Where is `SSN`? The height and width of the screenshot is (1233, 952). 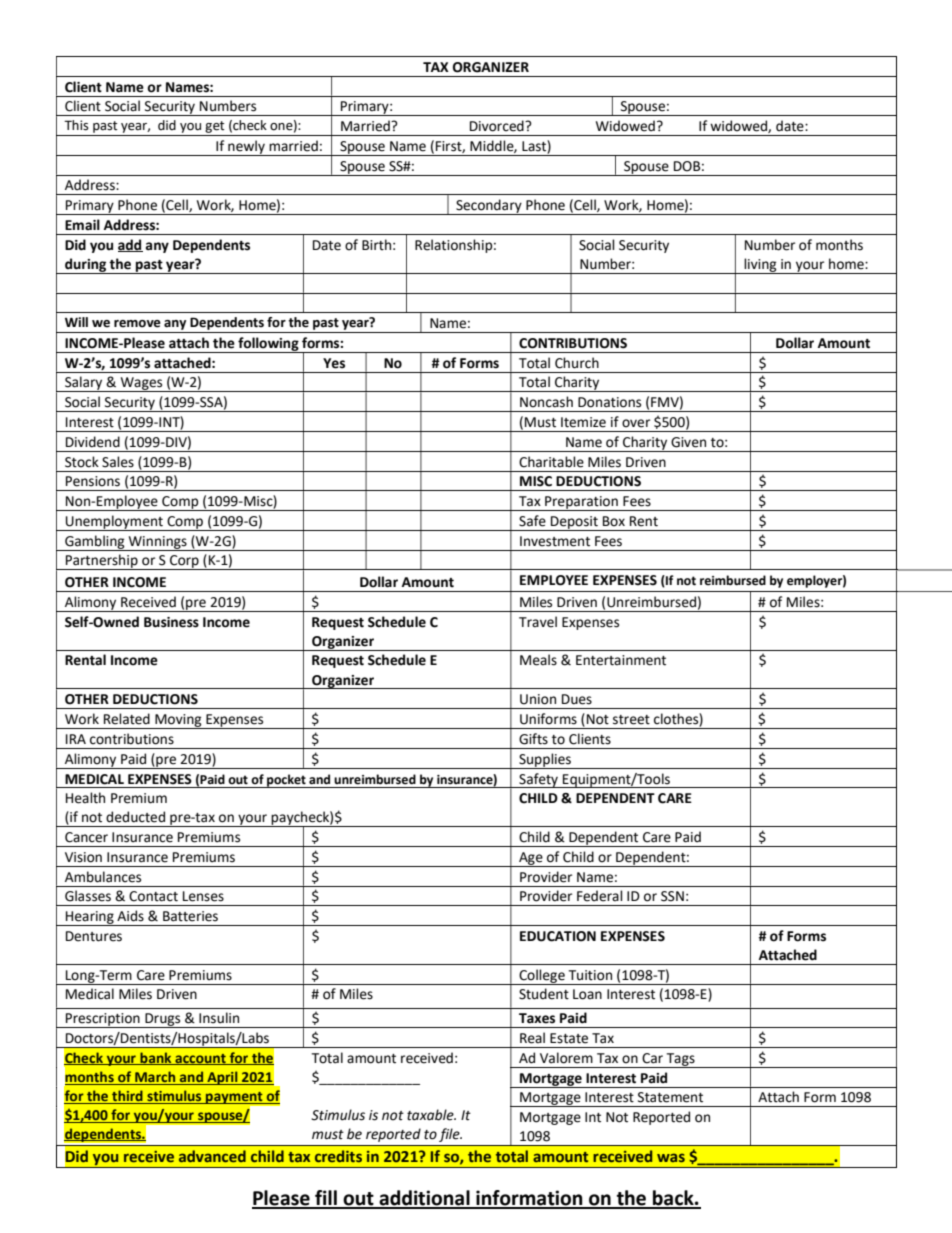 SSN is located at coordinates (672, 896).
